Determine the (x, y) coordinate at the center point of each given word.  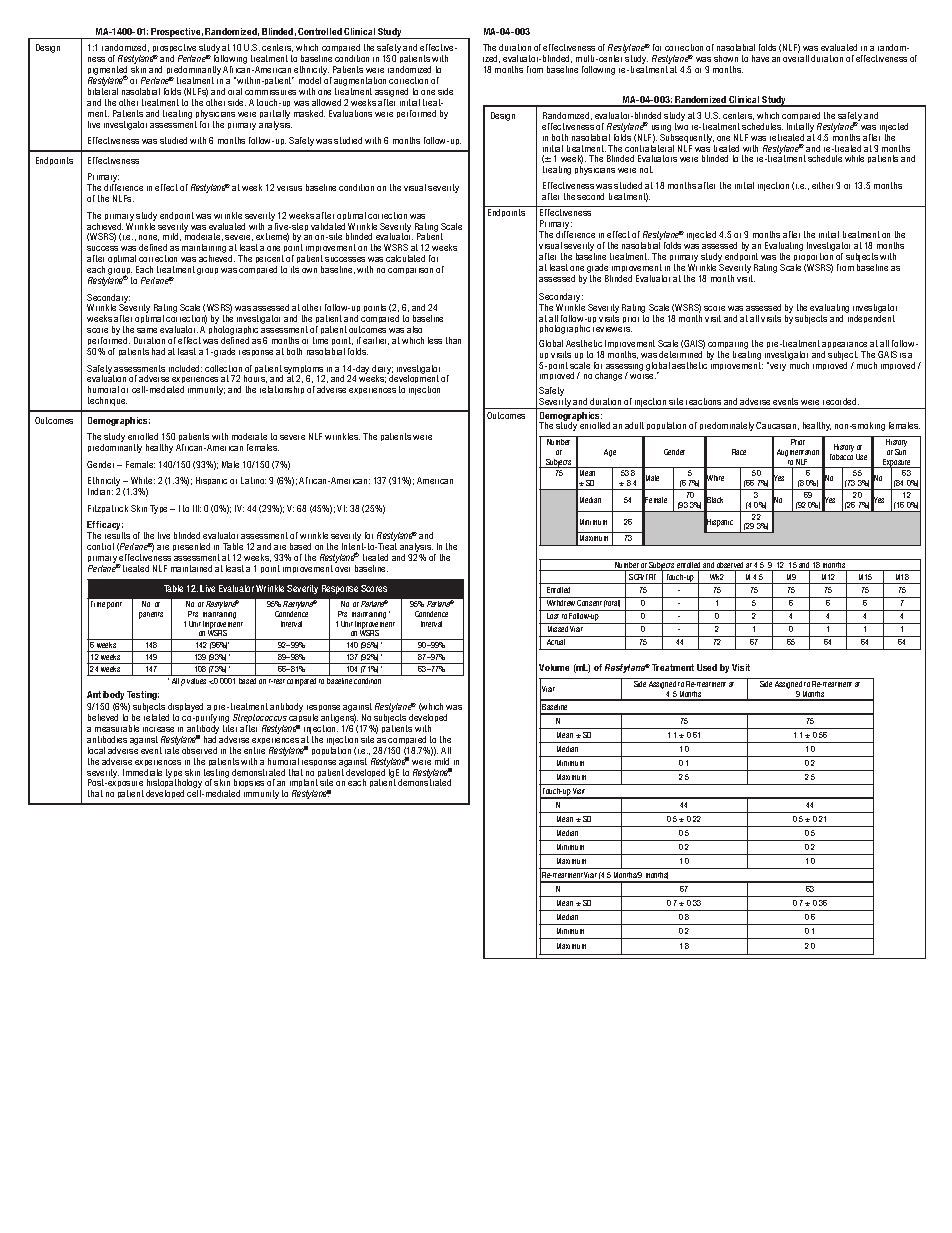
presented (191, 547)
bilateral (103, 91)
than (453, 340)
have (760, 58)
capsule (303, 720)
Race (739, 452)
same (147, 330)
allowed (326, 102)
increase (158, 729)
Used (707, 667)
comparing (728, 345)
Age (610, 453)
